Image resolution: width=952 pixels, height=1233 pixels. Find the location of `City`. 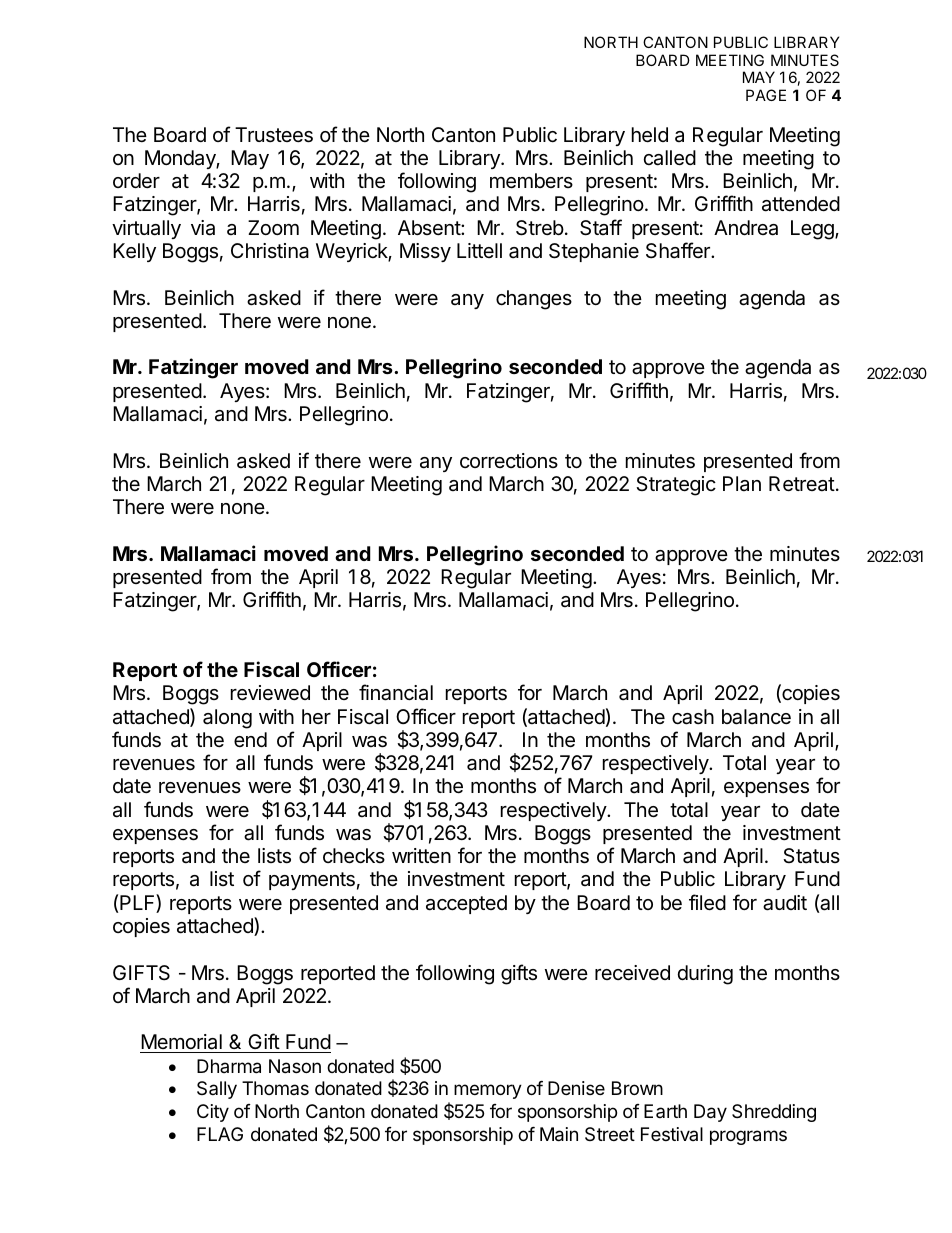

City is located at coordinates (213, 1113).
